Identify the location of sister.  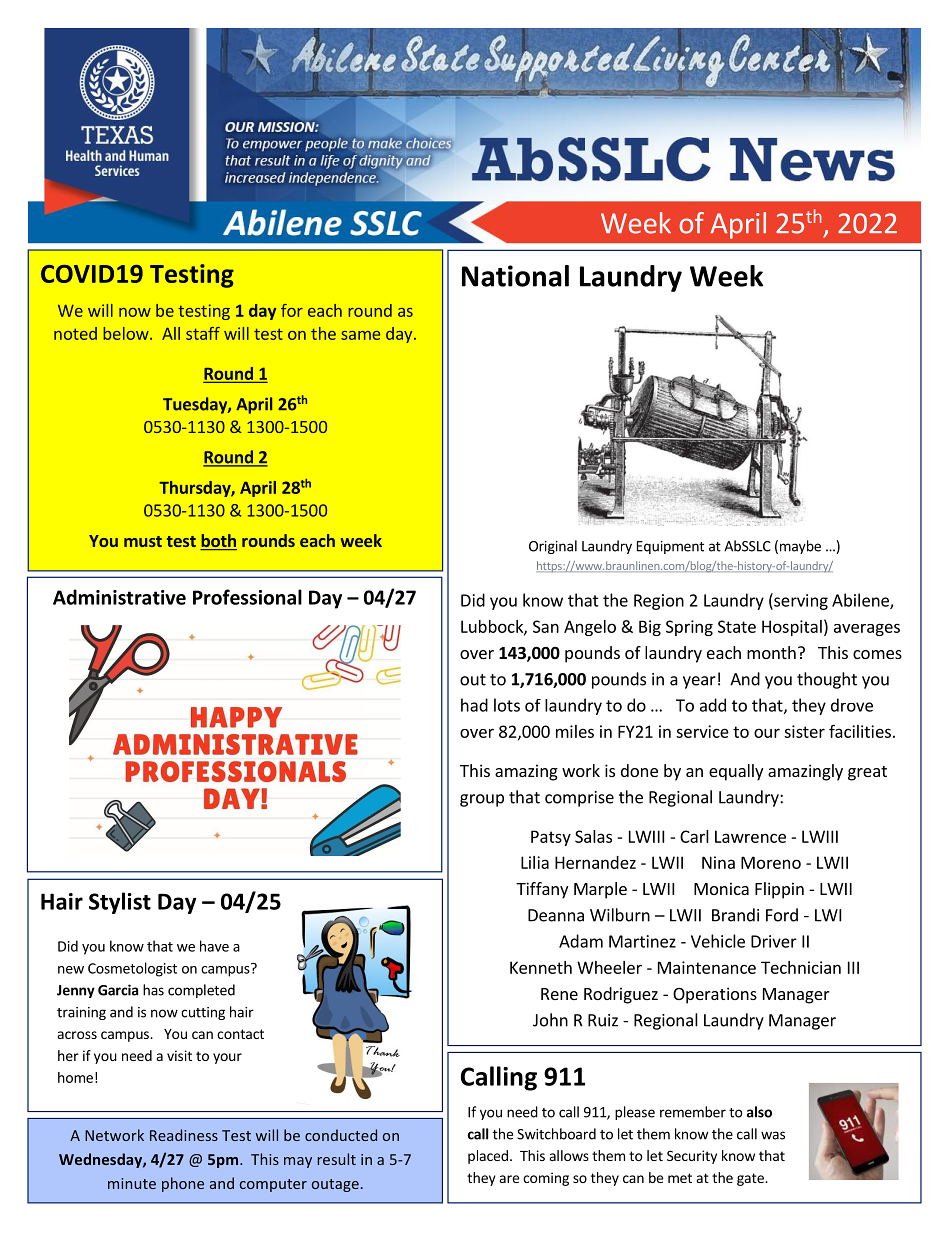
(804, 731).
